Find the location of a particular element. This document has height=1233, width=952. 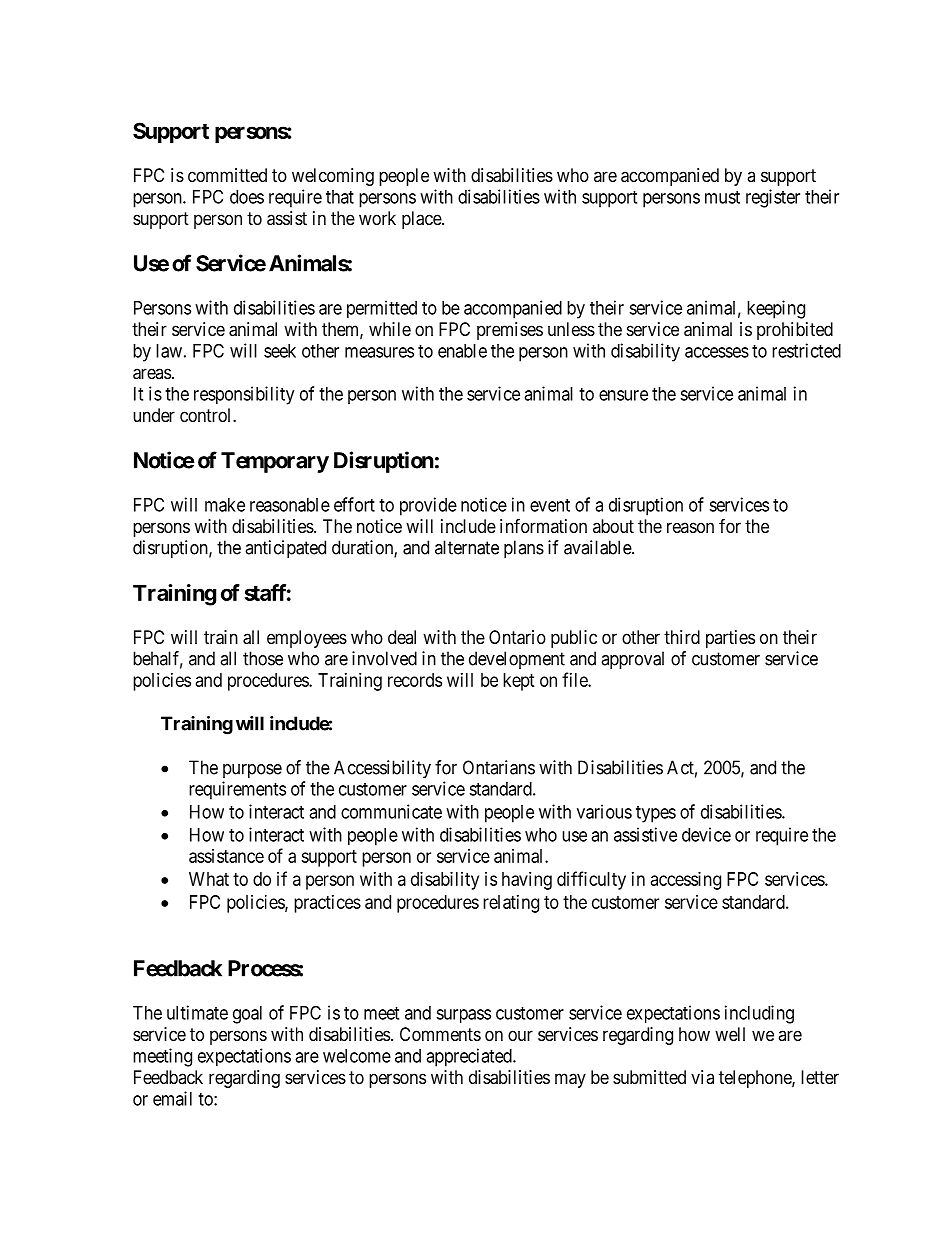

Ontario is located at coordinates (517, 637).
